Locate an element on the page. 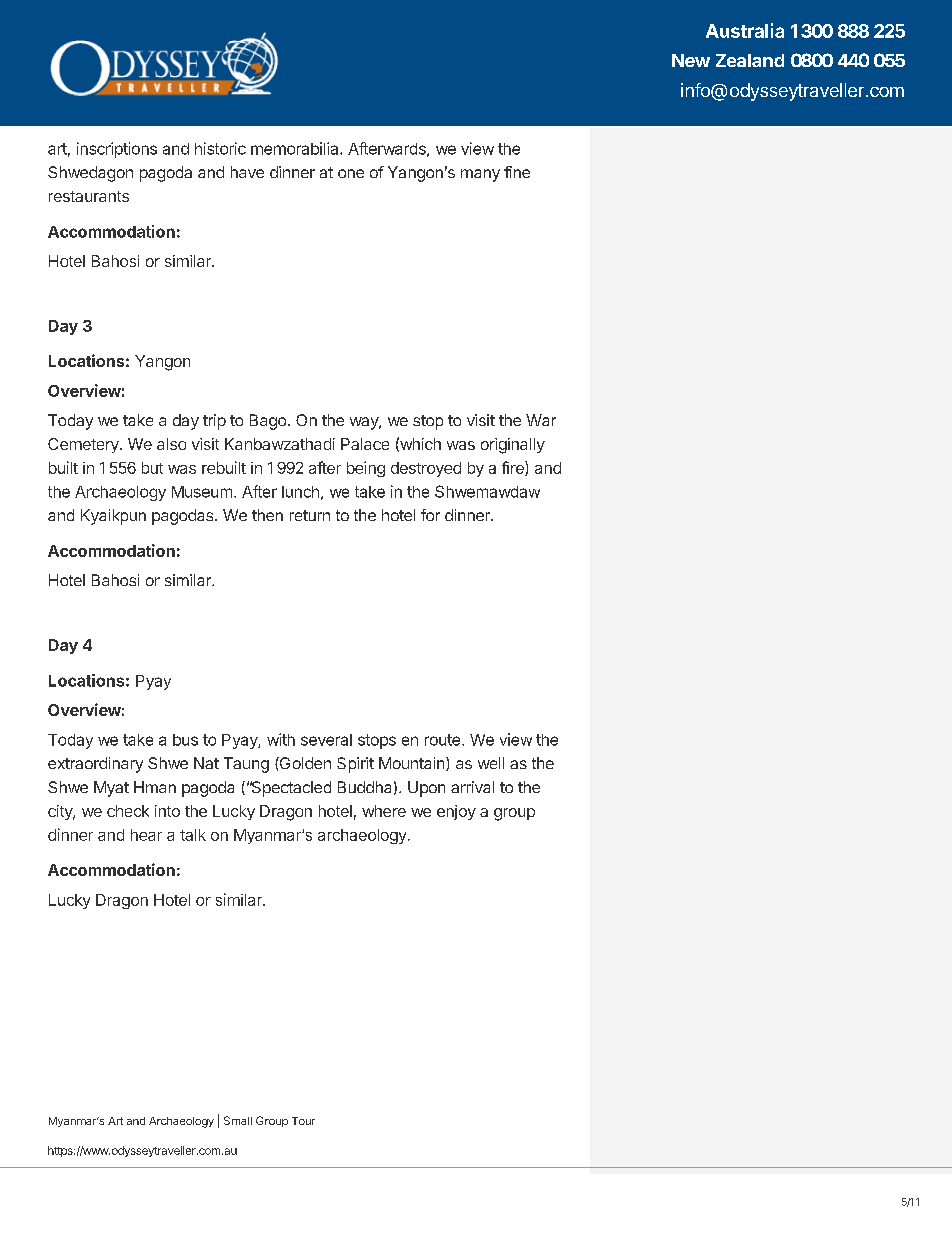  Mountain is located at coordinates (413, 764).
